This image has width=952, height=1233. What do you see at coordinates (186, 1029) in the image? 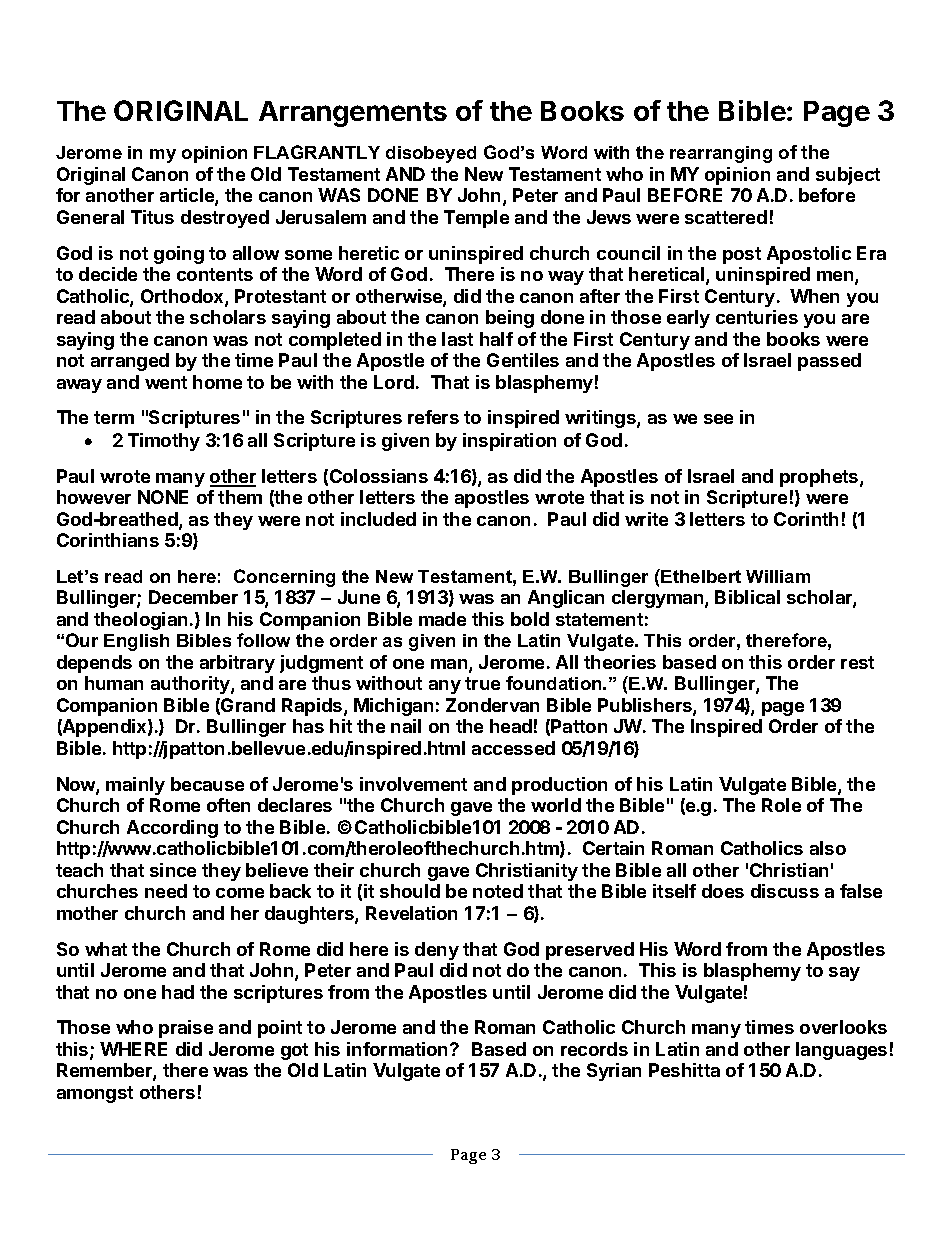
I see `praise` at bounding box center [186, 1029].
